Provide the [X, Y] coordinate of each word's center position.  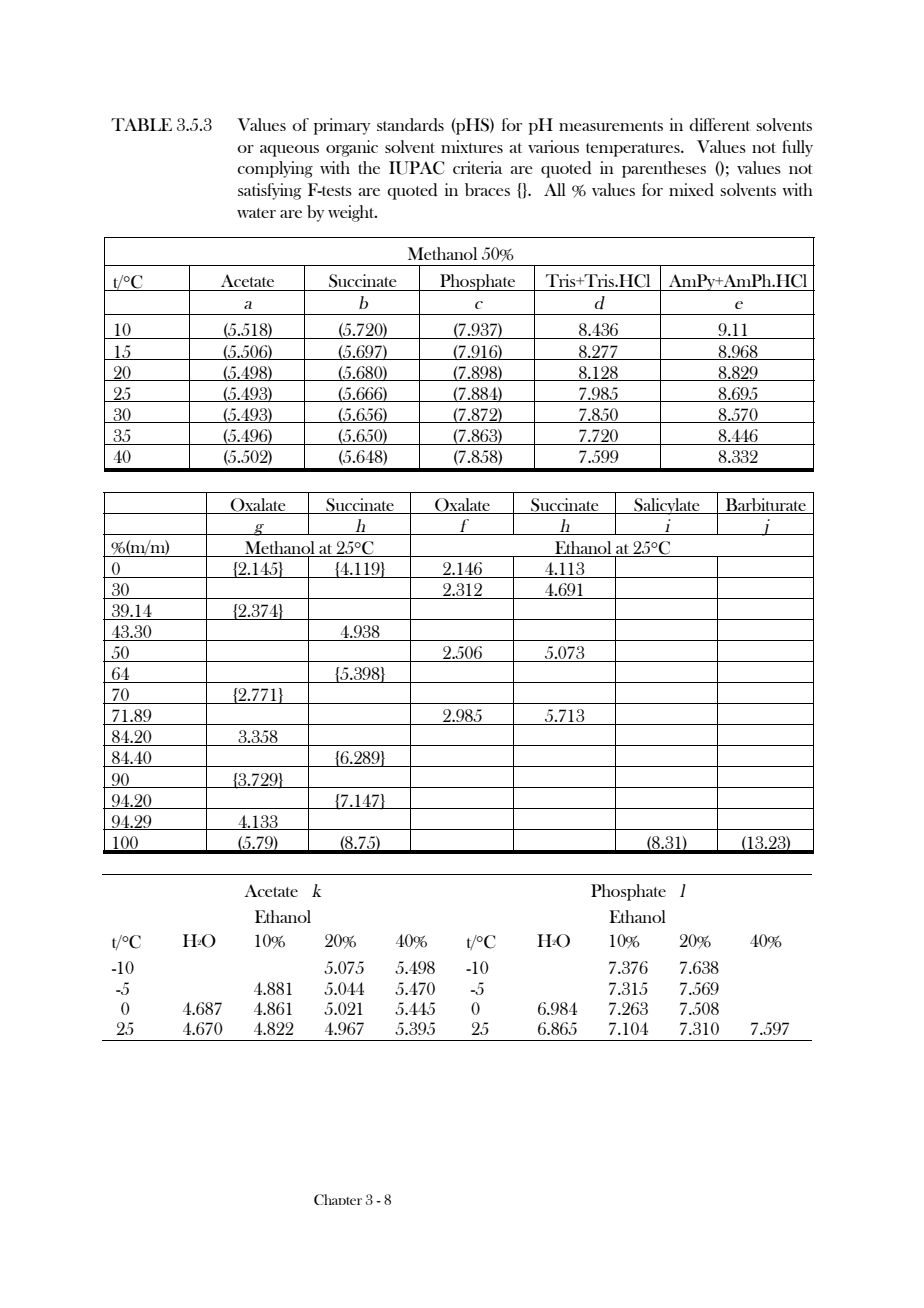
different [719, 125]
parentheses [664, 169]
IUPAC [416, 168]
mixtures [472, 146]
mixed [691, 190]
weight [352, 213]
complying [275, 169]
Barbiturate [765, 506]
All [555, 189]
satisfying [269, 191]
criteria [478, 167]
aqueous [289, 151]
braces [487, 189]
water [256, 213]
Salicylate [667, 506]
